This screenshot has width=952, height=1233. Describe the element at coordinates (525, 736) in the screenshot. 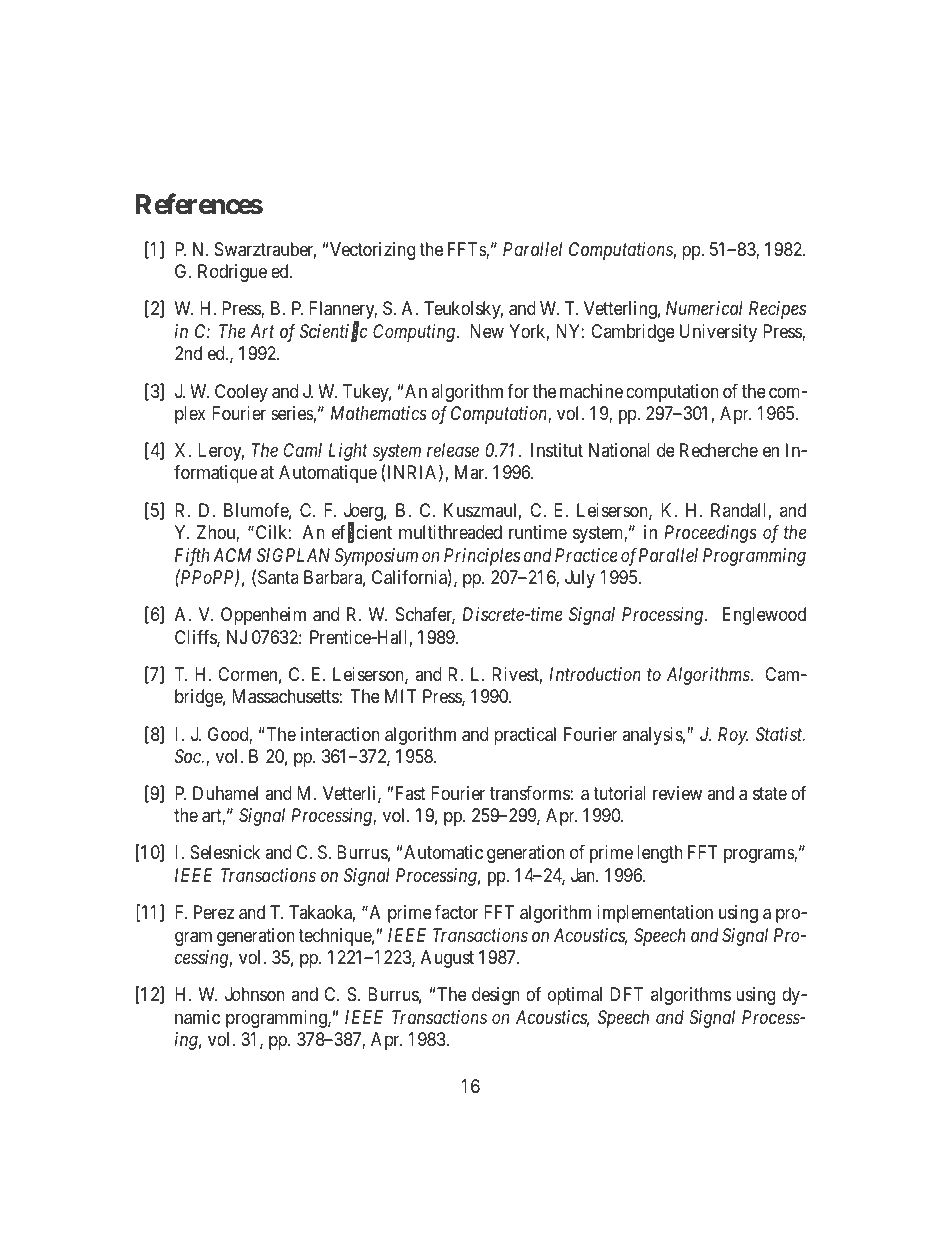

I see `practical` at that location.
